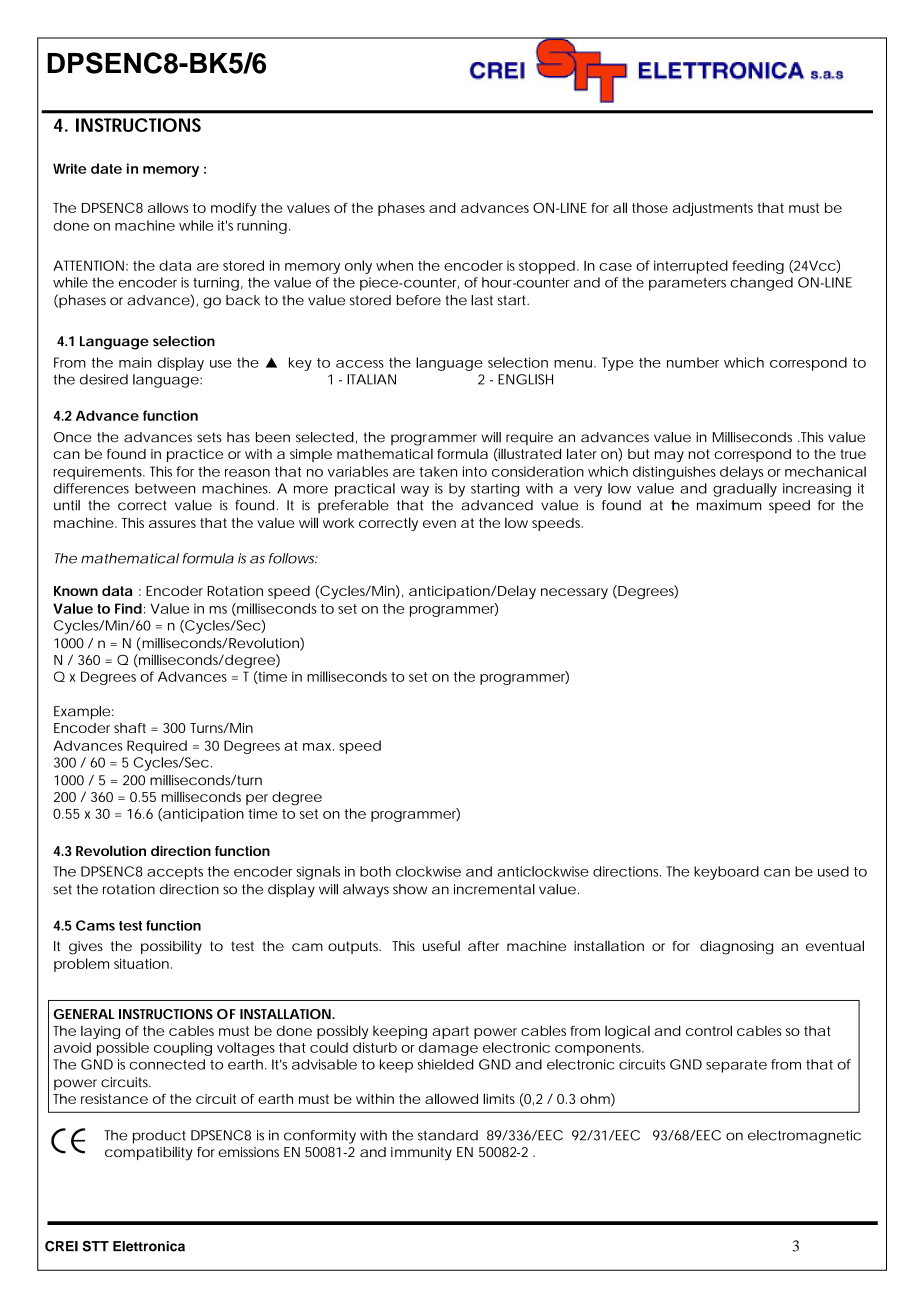  I want to click on incremental, so click(494, 889).
